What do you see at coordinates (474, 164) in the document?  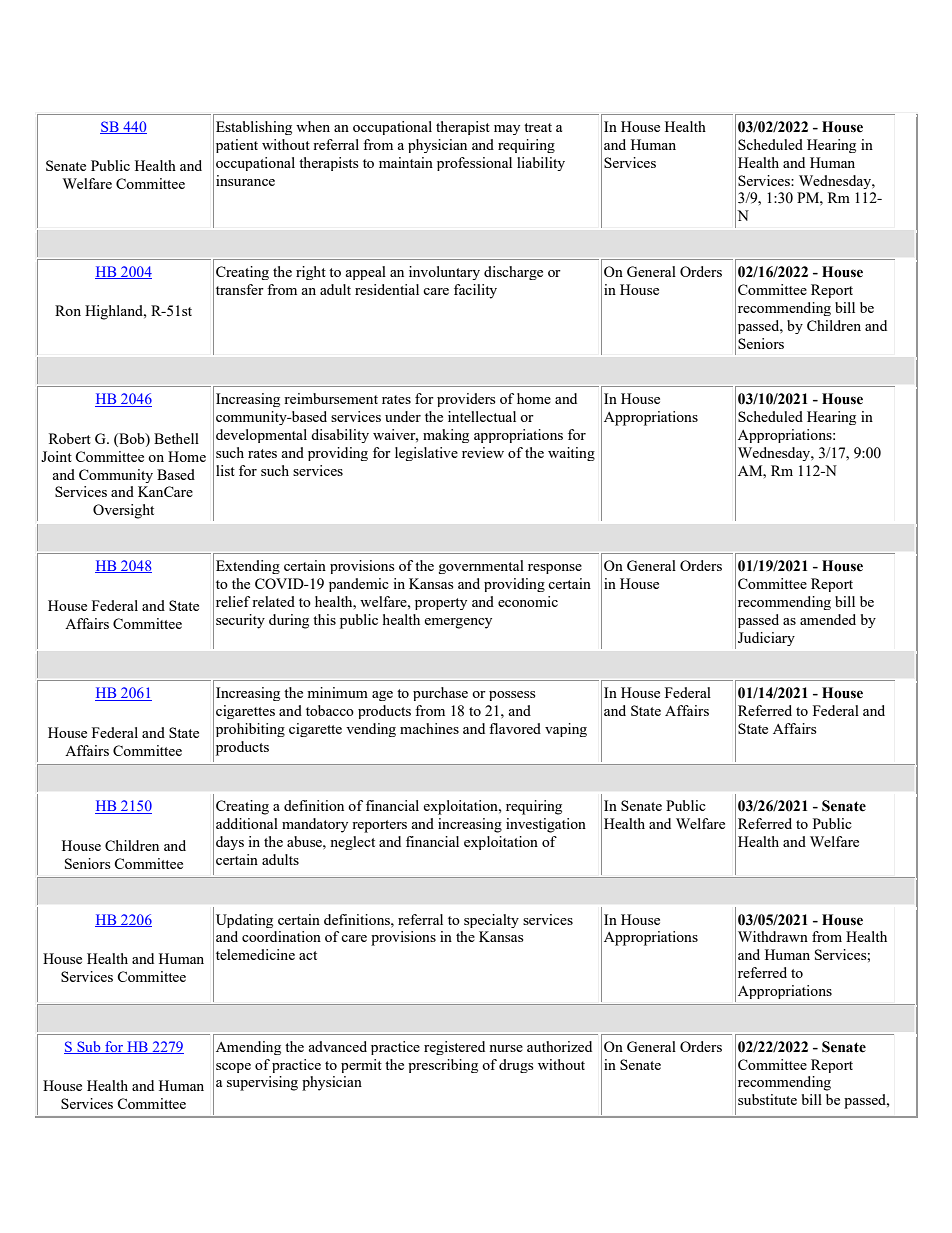 I see `professional` at bounding box center [474, 164].
